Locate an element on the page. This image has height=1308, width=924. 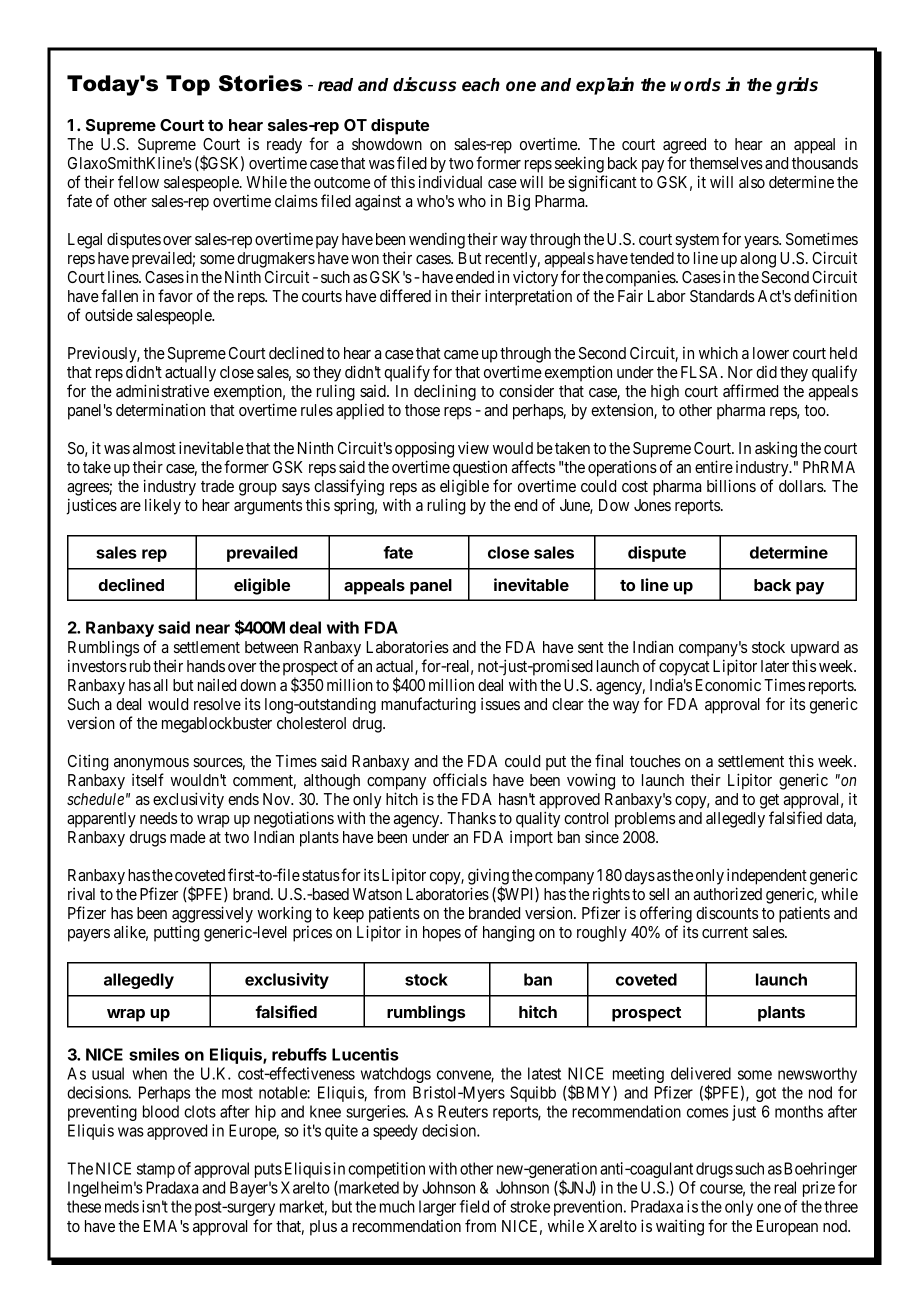
grids is located at coordinates (797, 86).
